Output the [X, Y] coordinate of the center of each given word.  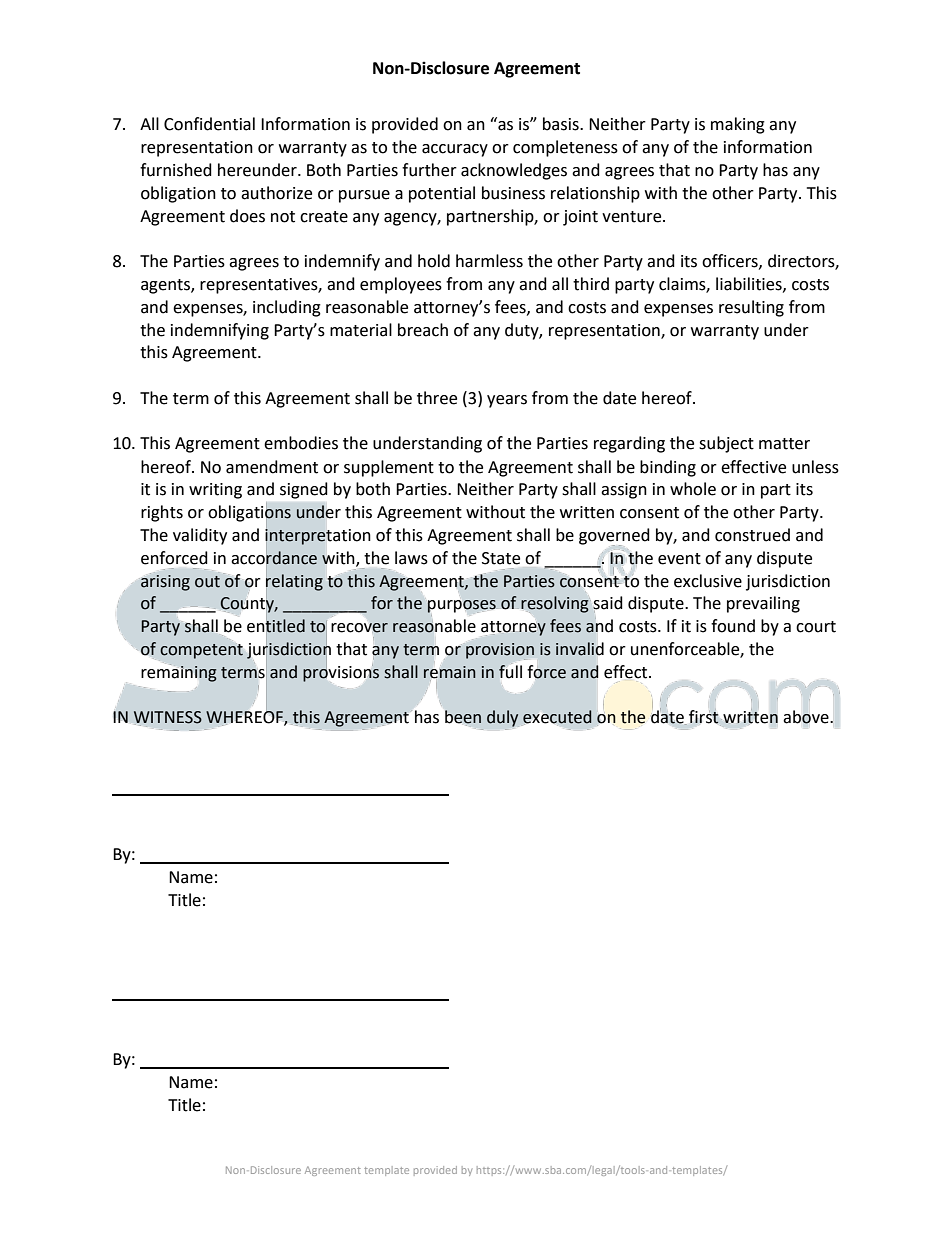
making [738, 125]
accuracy [455, 150]
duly [502, 718]
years [507, 401]
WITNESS [168, 717]
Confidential [209, 124]
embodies [301, 443]
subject [726, 444]
